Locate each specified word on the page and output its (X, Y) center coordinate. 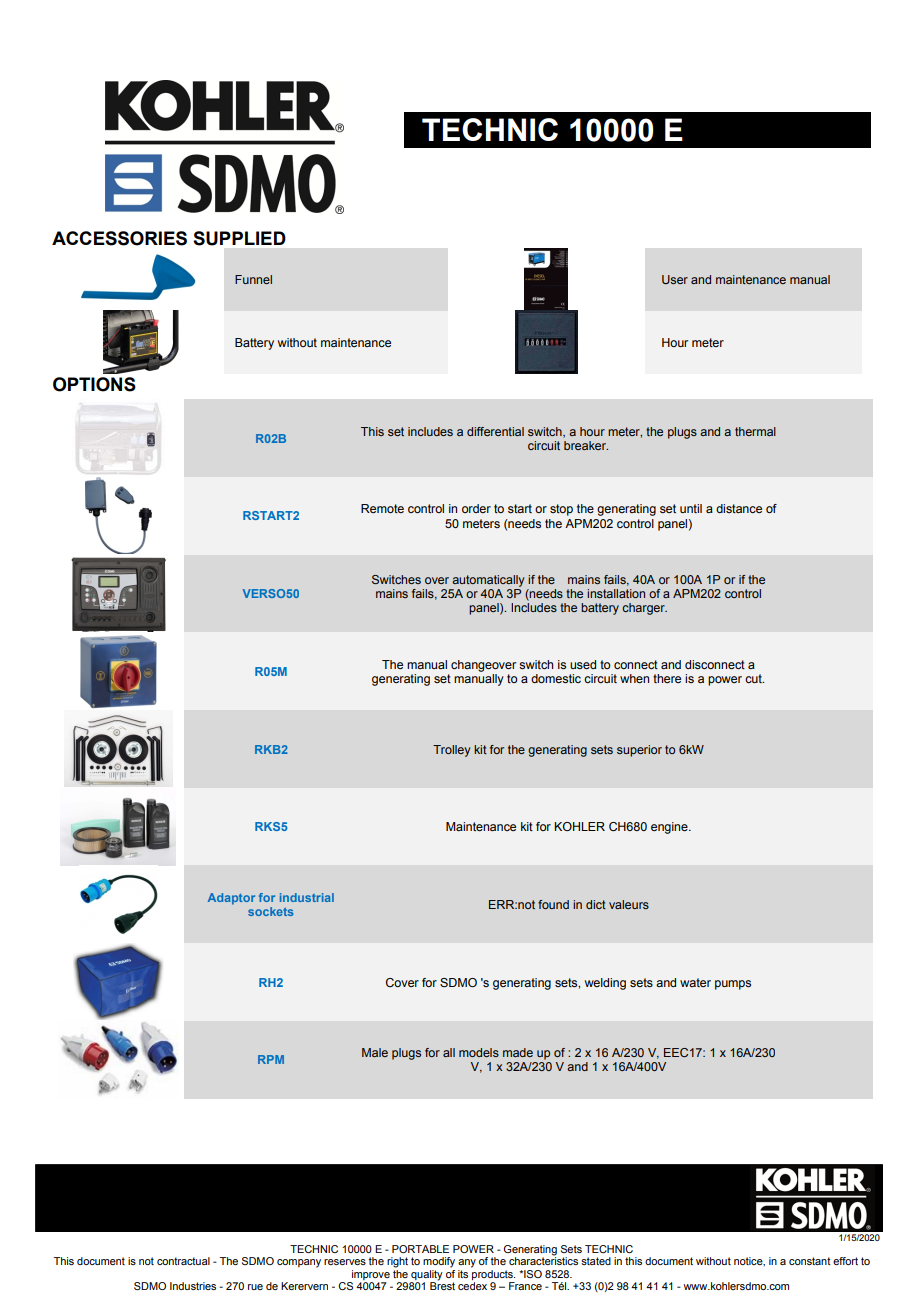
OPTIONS (94, 384)
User (675, 279)
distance (739, 508)
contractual (183, 1261)
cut (754, 678)
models (479, 1052)
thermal (755, 431)
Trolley (452, 751)
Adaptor (231, 899)
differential (495, 431)
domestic (556, 678)
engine (670, 828)
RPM (271, 1059)
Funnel (253, 279)
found (553, 904)
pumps (733, 985)
